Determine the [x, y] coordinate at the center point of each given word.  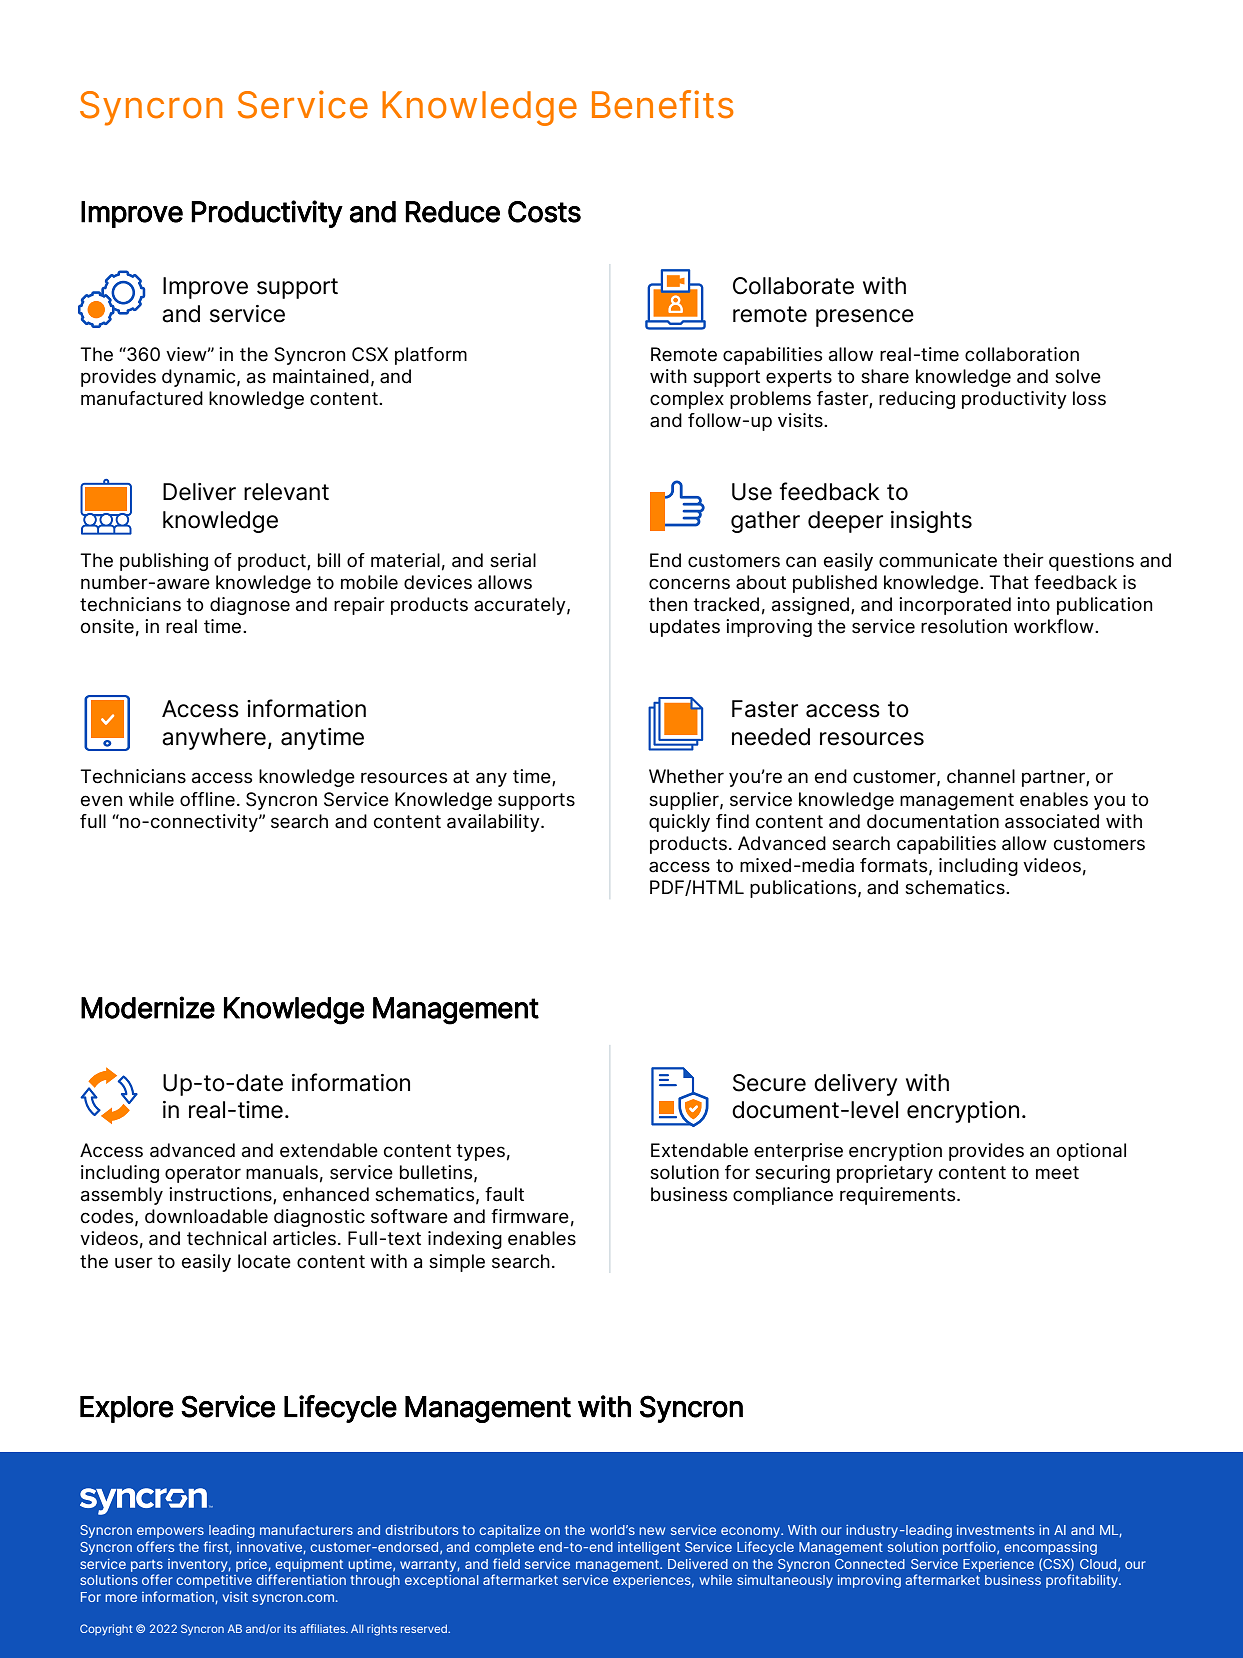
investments [995, 1530]
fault [504, 1194]
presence [865, 318]
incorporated [955, 606]
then [668, 604]
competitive [214, 1581]
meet [1057, 1173]
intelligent [649, 1548]
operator [203, 1174]
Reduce [452, 212]
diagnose [250, 606]
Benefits [663, 104]
